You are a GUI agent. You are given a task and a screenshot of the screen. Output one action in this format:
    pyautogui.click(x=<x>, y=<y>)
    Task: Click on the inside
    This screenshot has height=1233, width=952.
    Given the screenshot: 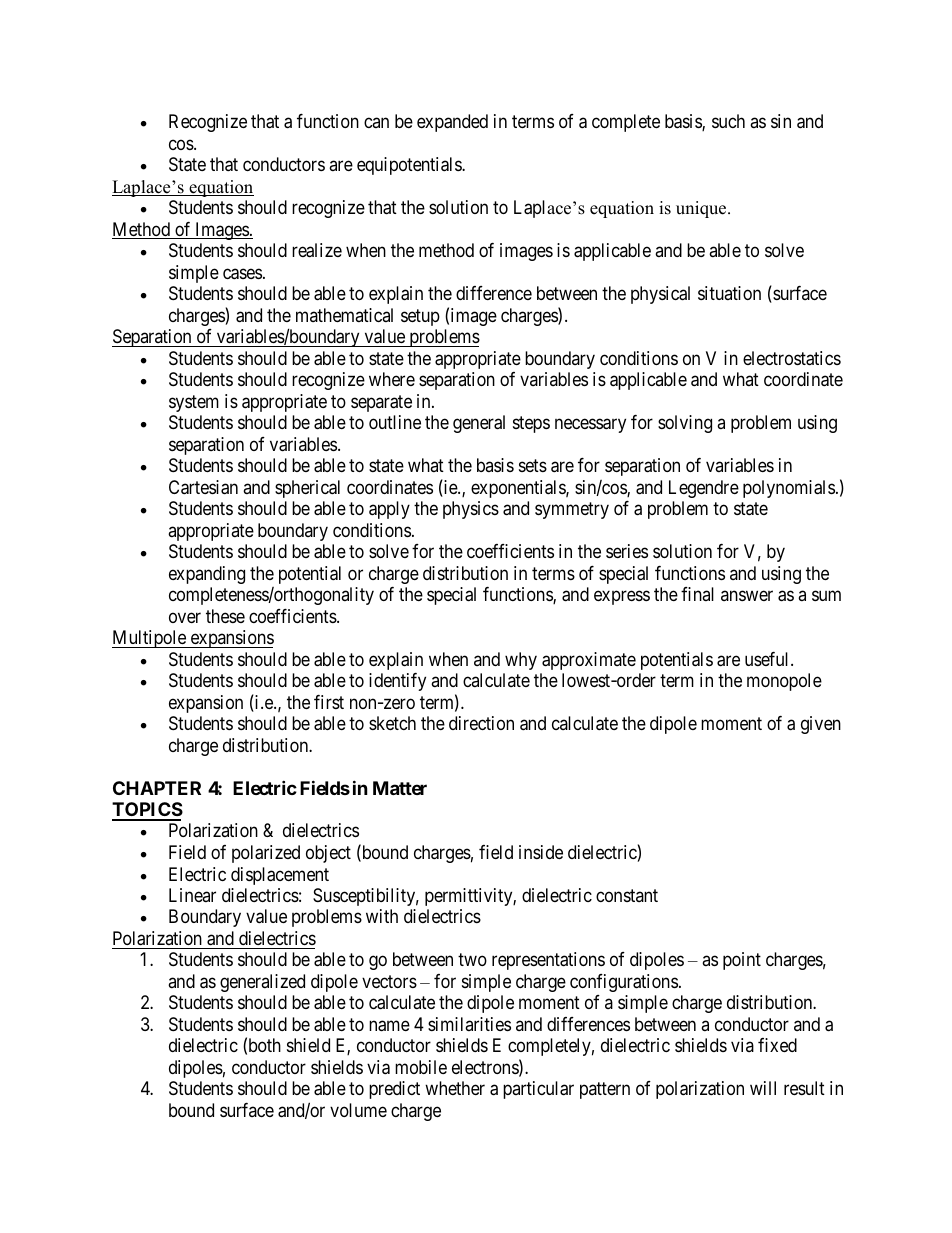 What is the action you would take?
    pyautogui.click(x=541, y=852)
